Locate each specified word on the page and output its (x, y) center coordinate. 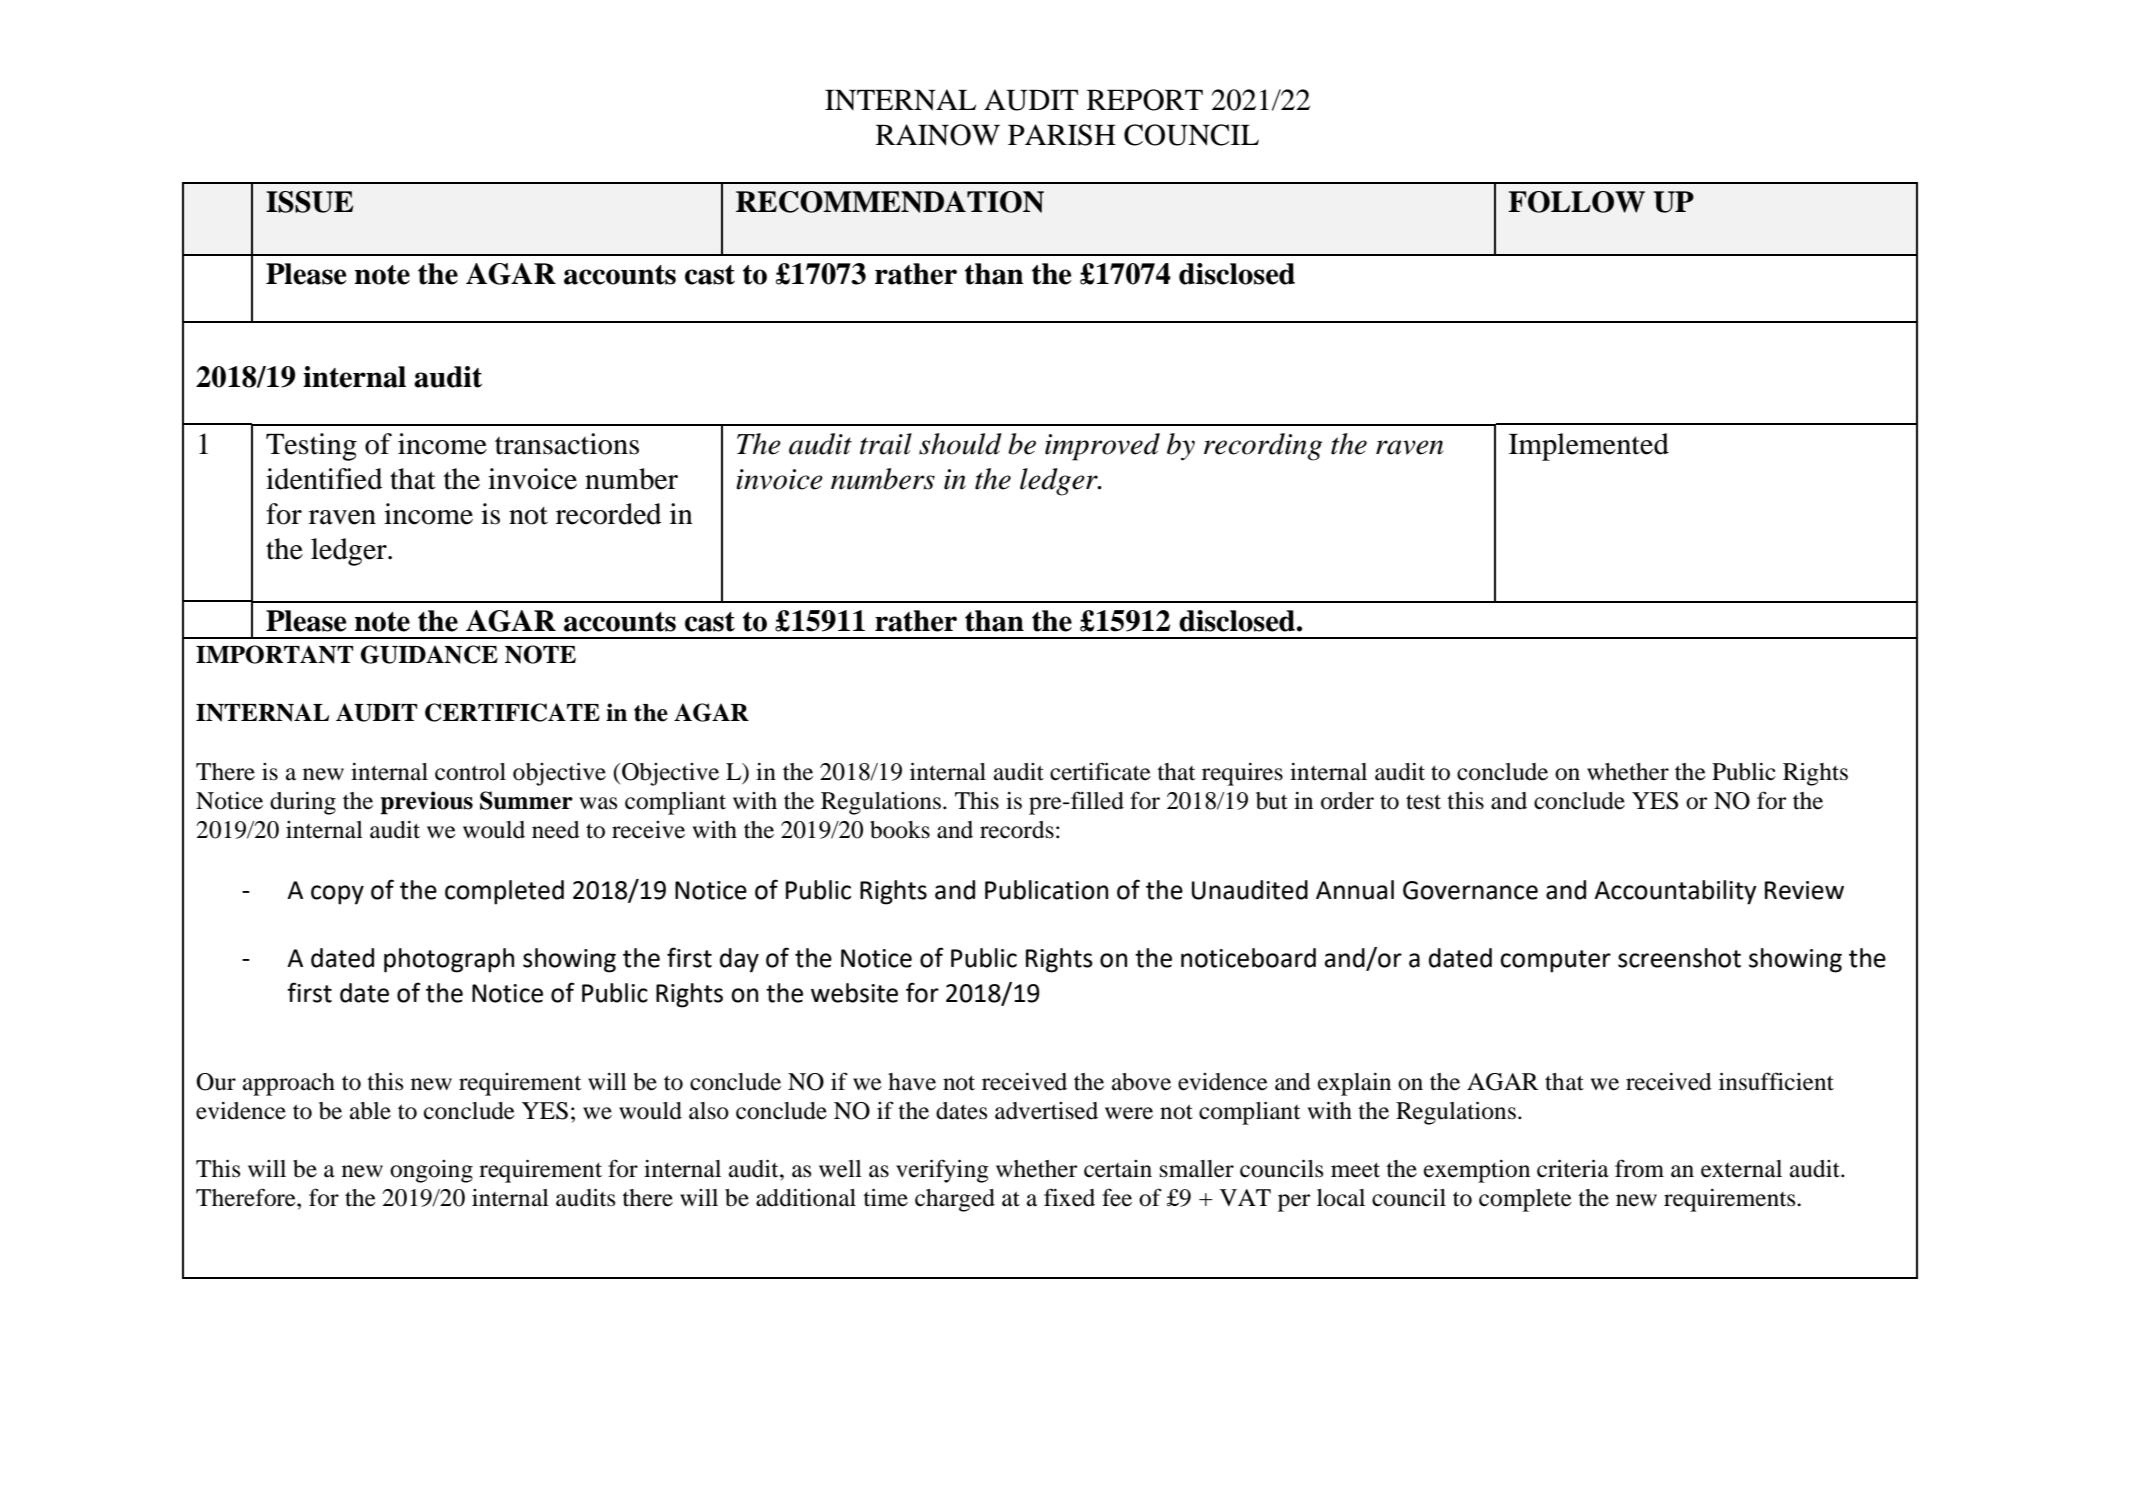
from (1639, 1168)
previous (426, 803)
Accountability (1675, 892)
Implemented (1589, 447)
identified (324, 479)
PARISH (1062, 135)
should (960, 444)
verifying (942, 1171)
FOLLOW (1576, 202)
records (1017, 830)
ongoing (431, 1171)
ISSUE (309, 202)
